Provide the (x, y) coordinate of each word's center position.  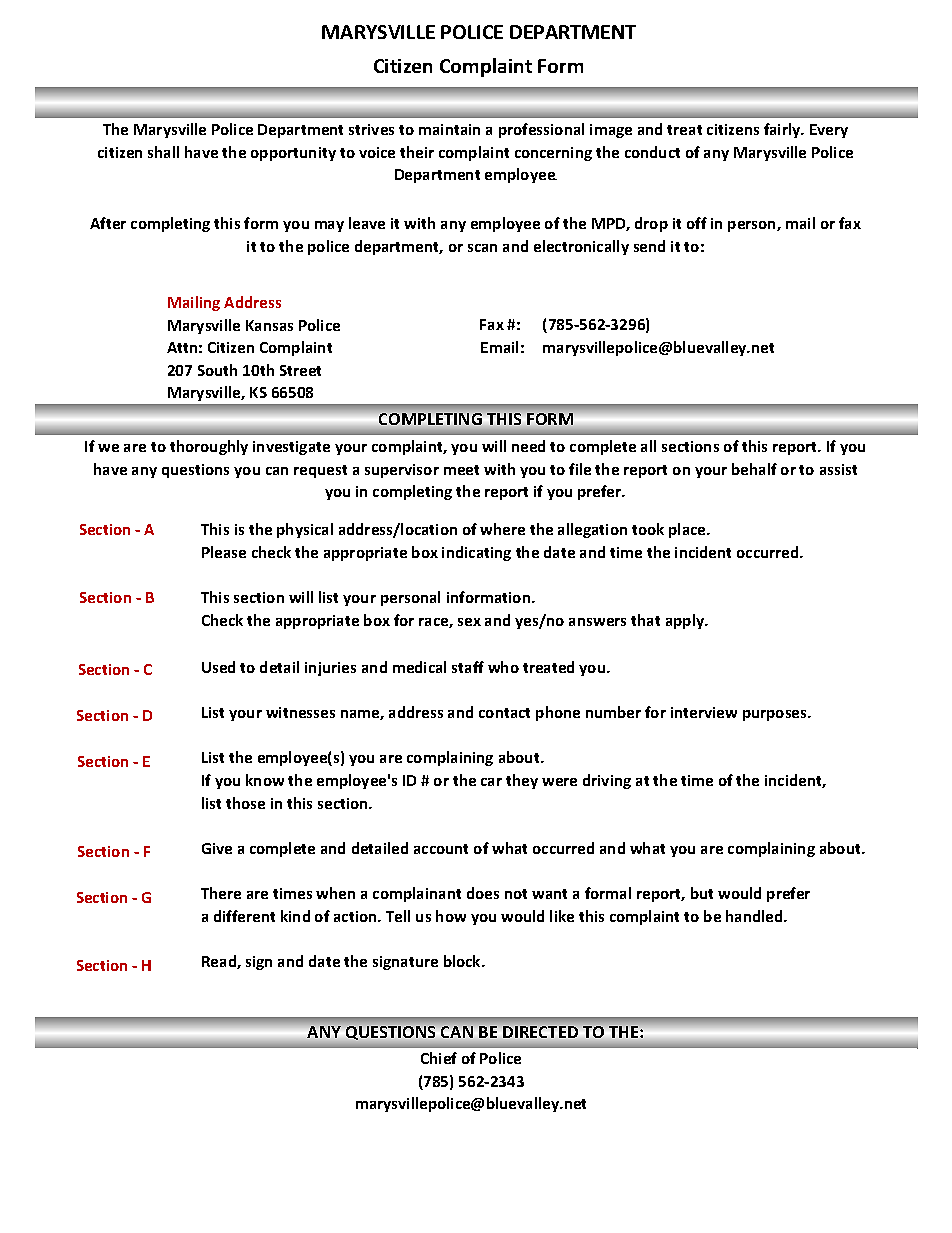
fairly (783, 130)
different (244, 916)
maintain (449, 129)
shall (163, 152)
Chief (439, 1058)
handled (755, 916)
